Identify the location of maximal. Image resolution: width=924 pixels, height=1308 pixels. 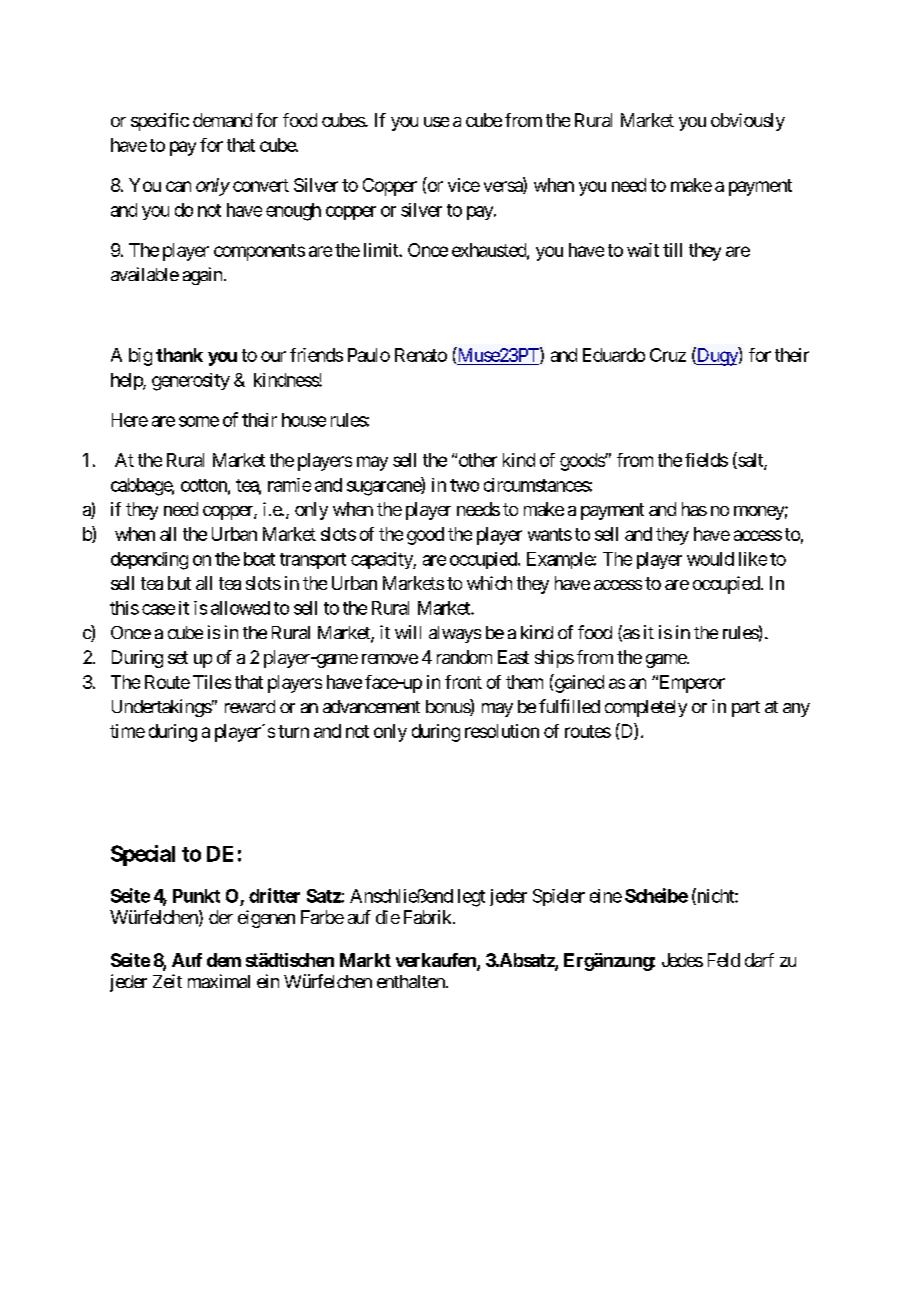
(219, 981).
